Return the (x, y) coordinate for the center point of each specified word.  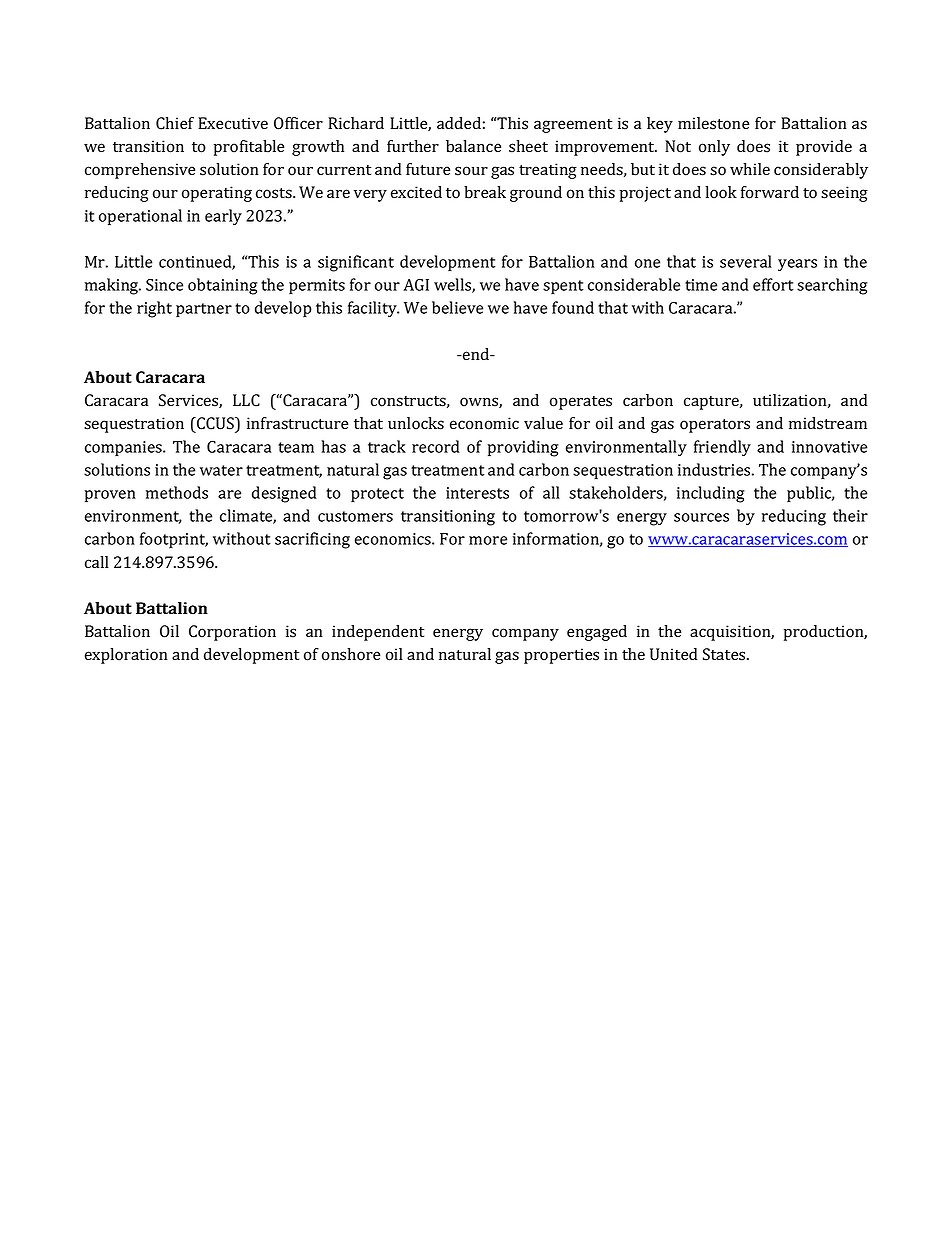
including (711, 494)
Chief (175, 123)
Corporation (232, 633)
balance (473, 146)
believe (457, 307)
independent (378, 633)
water (221, 470)
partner (204, 310)
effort (773, 284)
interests (477, 493)
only (714, 148)
